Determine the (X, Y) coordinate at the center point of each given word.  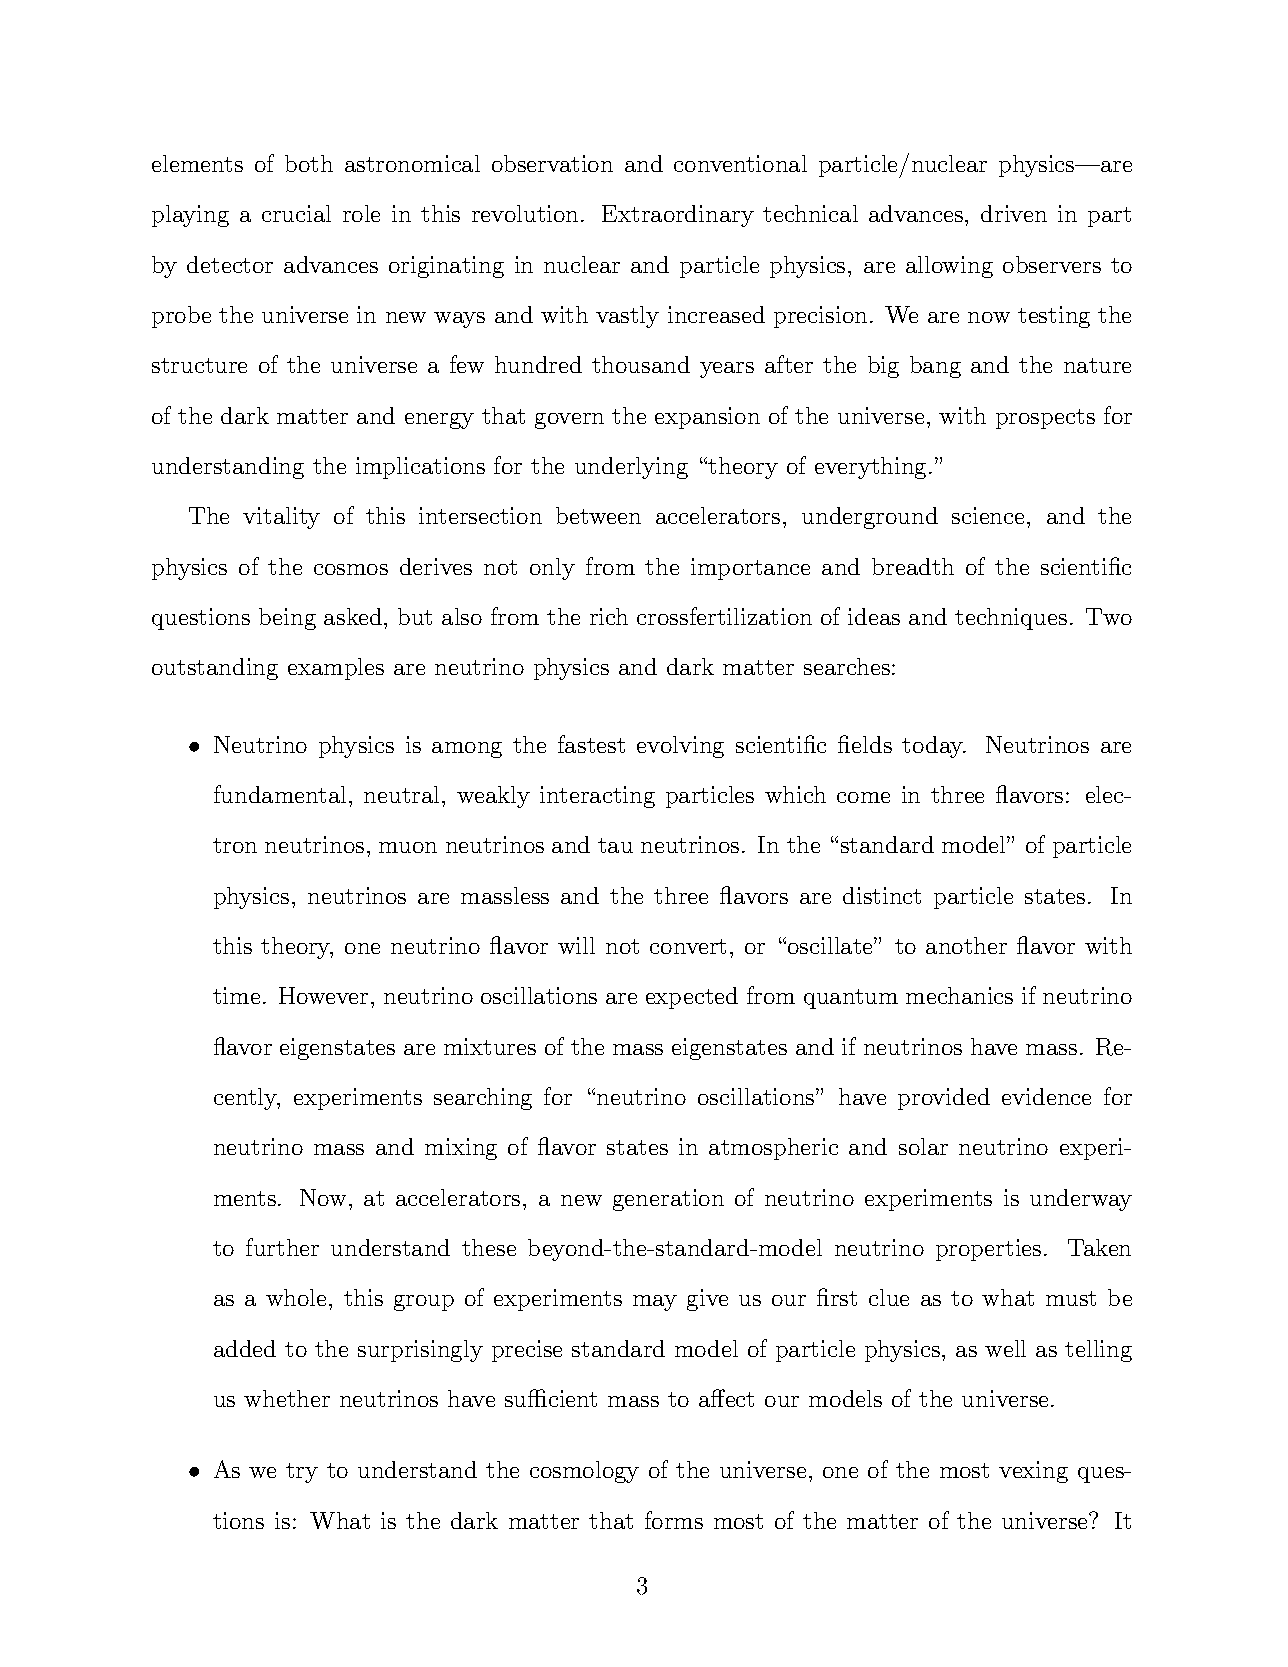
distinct (882, 895)
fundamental (280, 794)
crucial (296, 213)
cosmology (584, 1472)
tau (615, 845)
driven (1014, 213)
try (302, 1473)
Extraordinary (678, 216)
